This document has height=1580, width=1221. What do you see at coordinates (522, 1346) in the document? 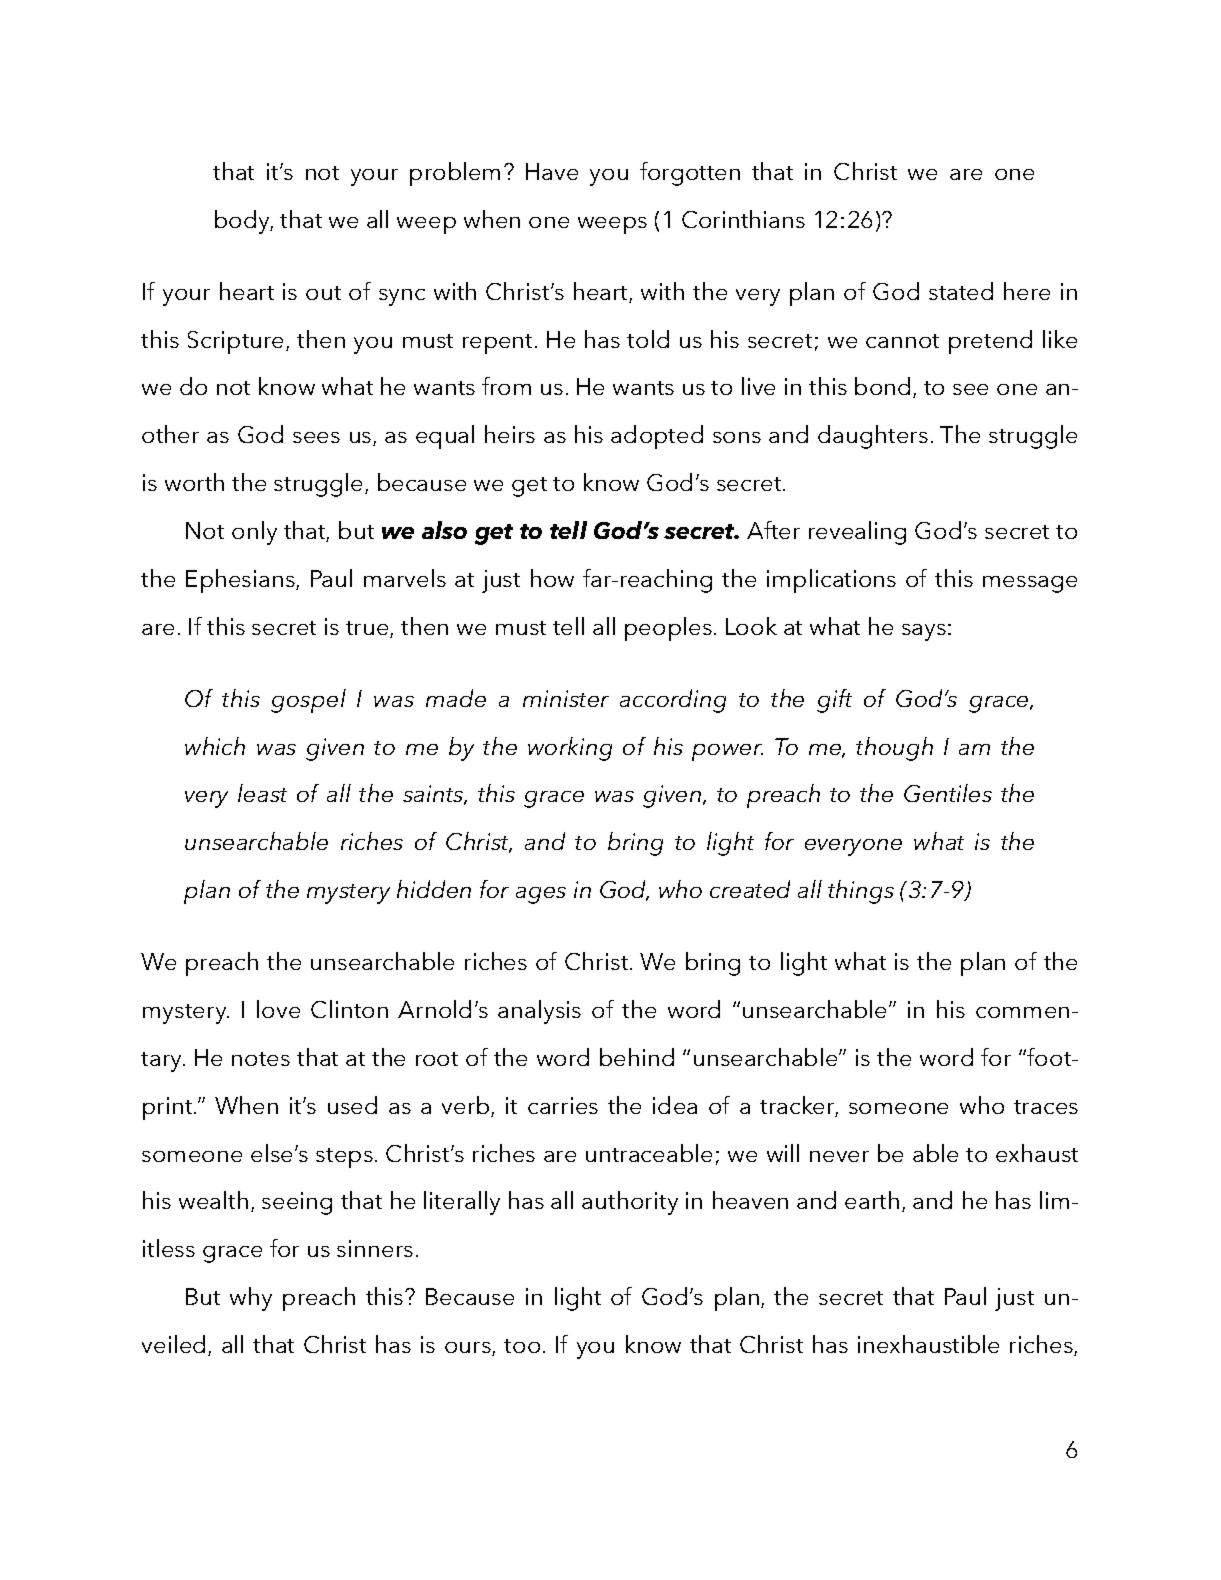
I see `too` at bounding box center [522, 1346].
